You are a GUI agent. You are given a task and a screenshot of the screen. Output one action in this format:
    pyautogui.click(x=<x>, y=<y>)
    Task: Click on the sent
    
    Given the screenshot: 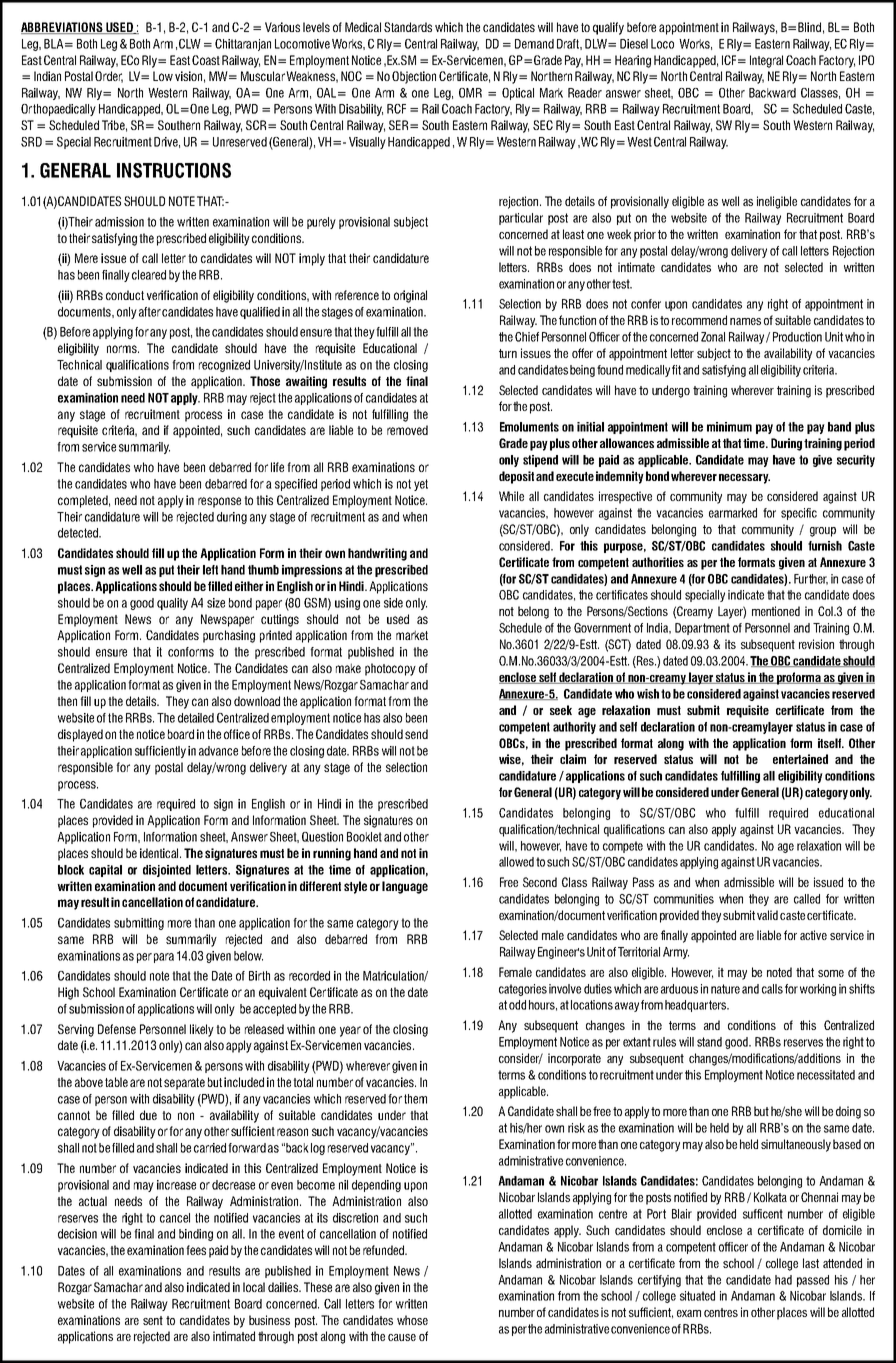 What is the action you would take?
    pyautogui.click(x=153, y=1320)
